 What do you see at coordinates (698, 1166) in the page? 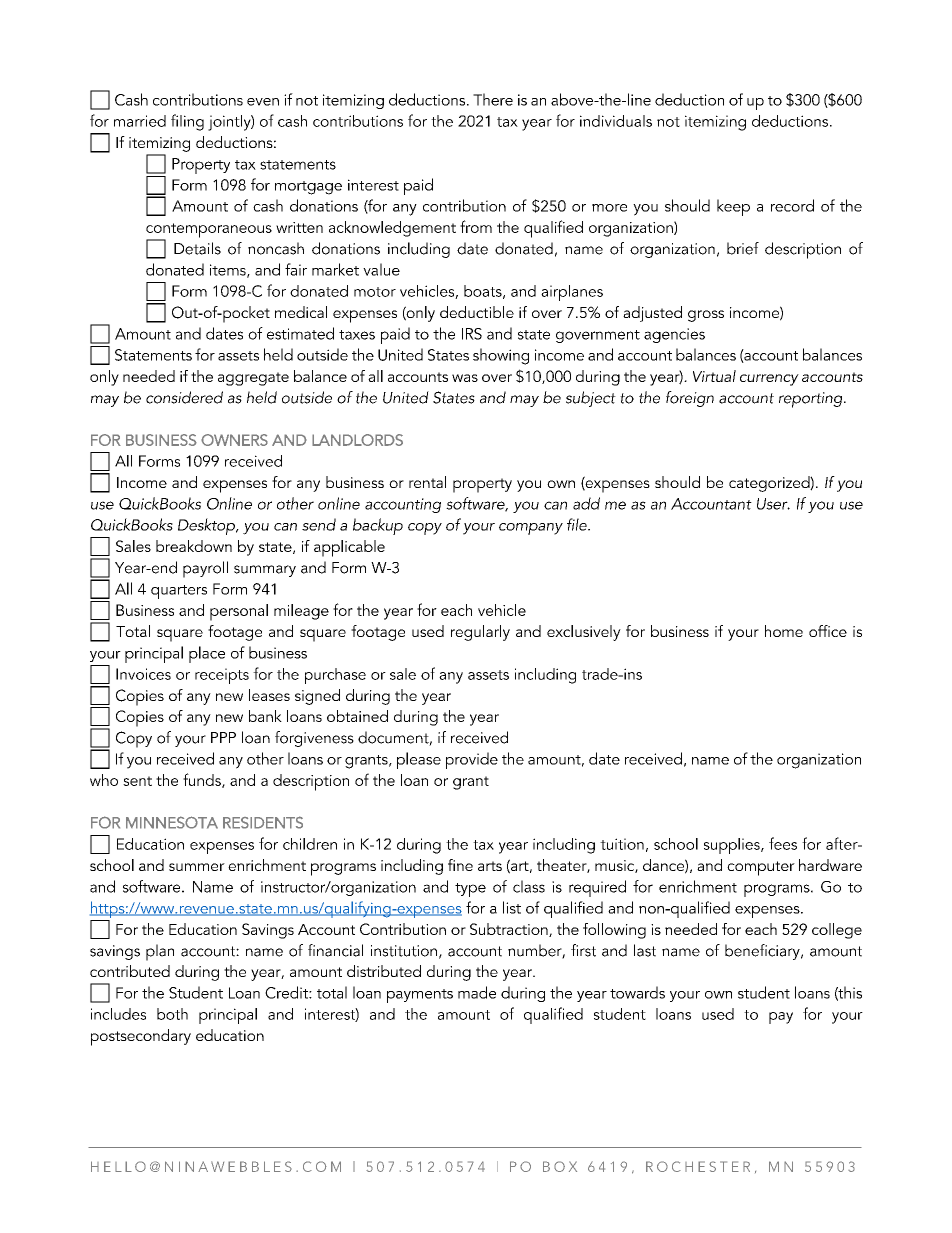
I see `ROCHESTER` at bounding box center [698, 1166].
